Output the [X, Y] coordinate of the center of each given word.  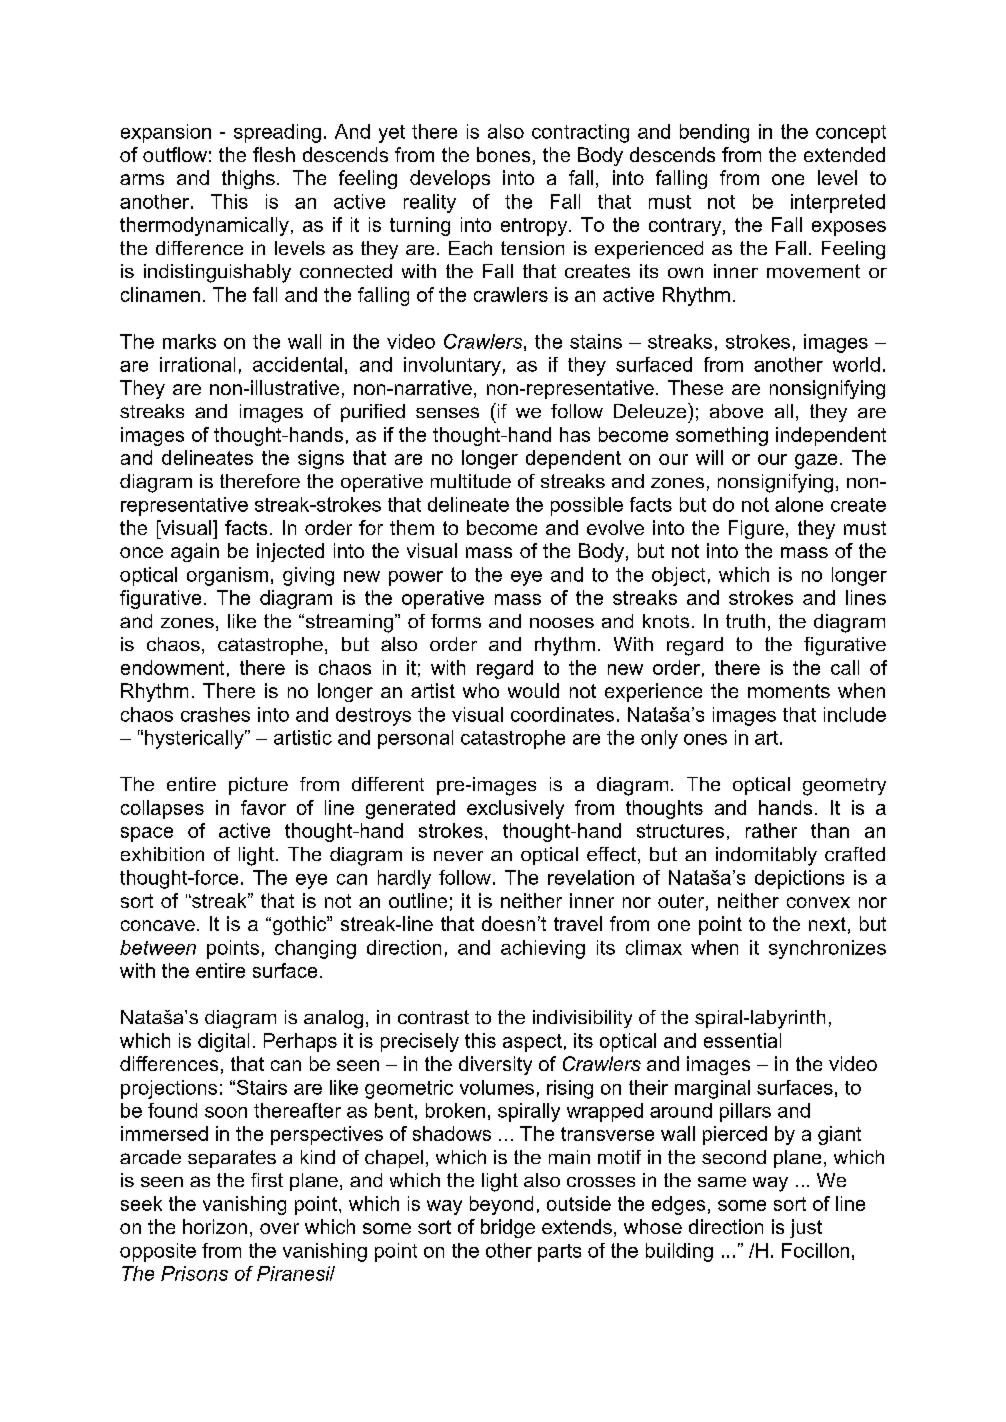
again [195, 552]
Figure [756, 529]
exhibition [162, 854]
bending [714, 133]
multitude [471, 481]
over [279, 1228]
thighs [248, 179]
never [458, 856]
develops [450, 179]
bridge [508, 1228]
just [806, 1228]
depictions [799, 879]
